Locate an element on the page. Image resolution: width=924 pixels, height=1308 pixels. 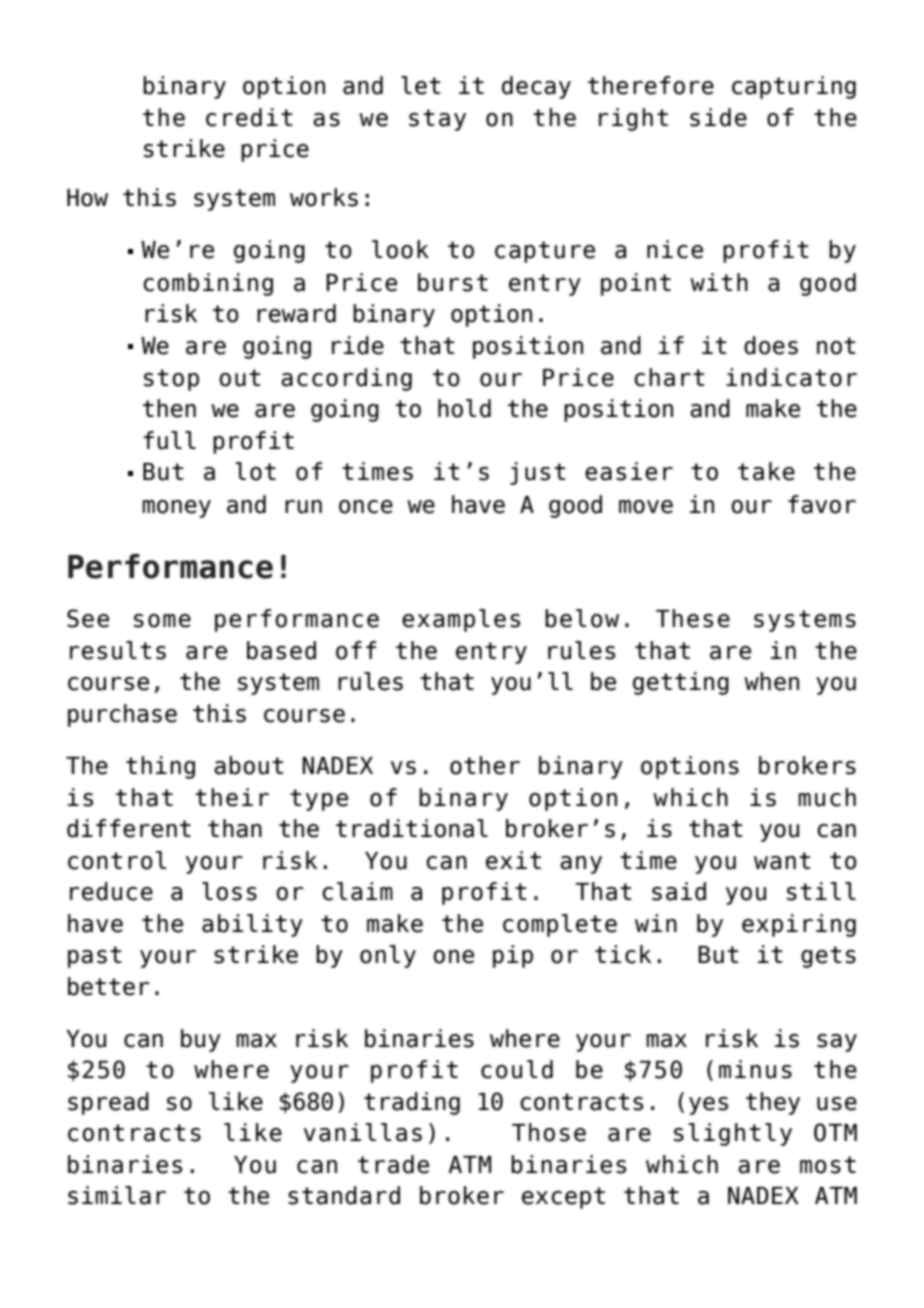
similar is located at coordinates (117, 1195).
